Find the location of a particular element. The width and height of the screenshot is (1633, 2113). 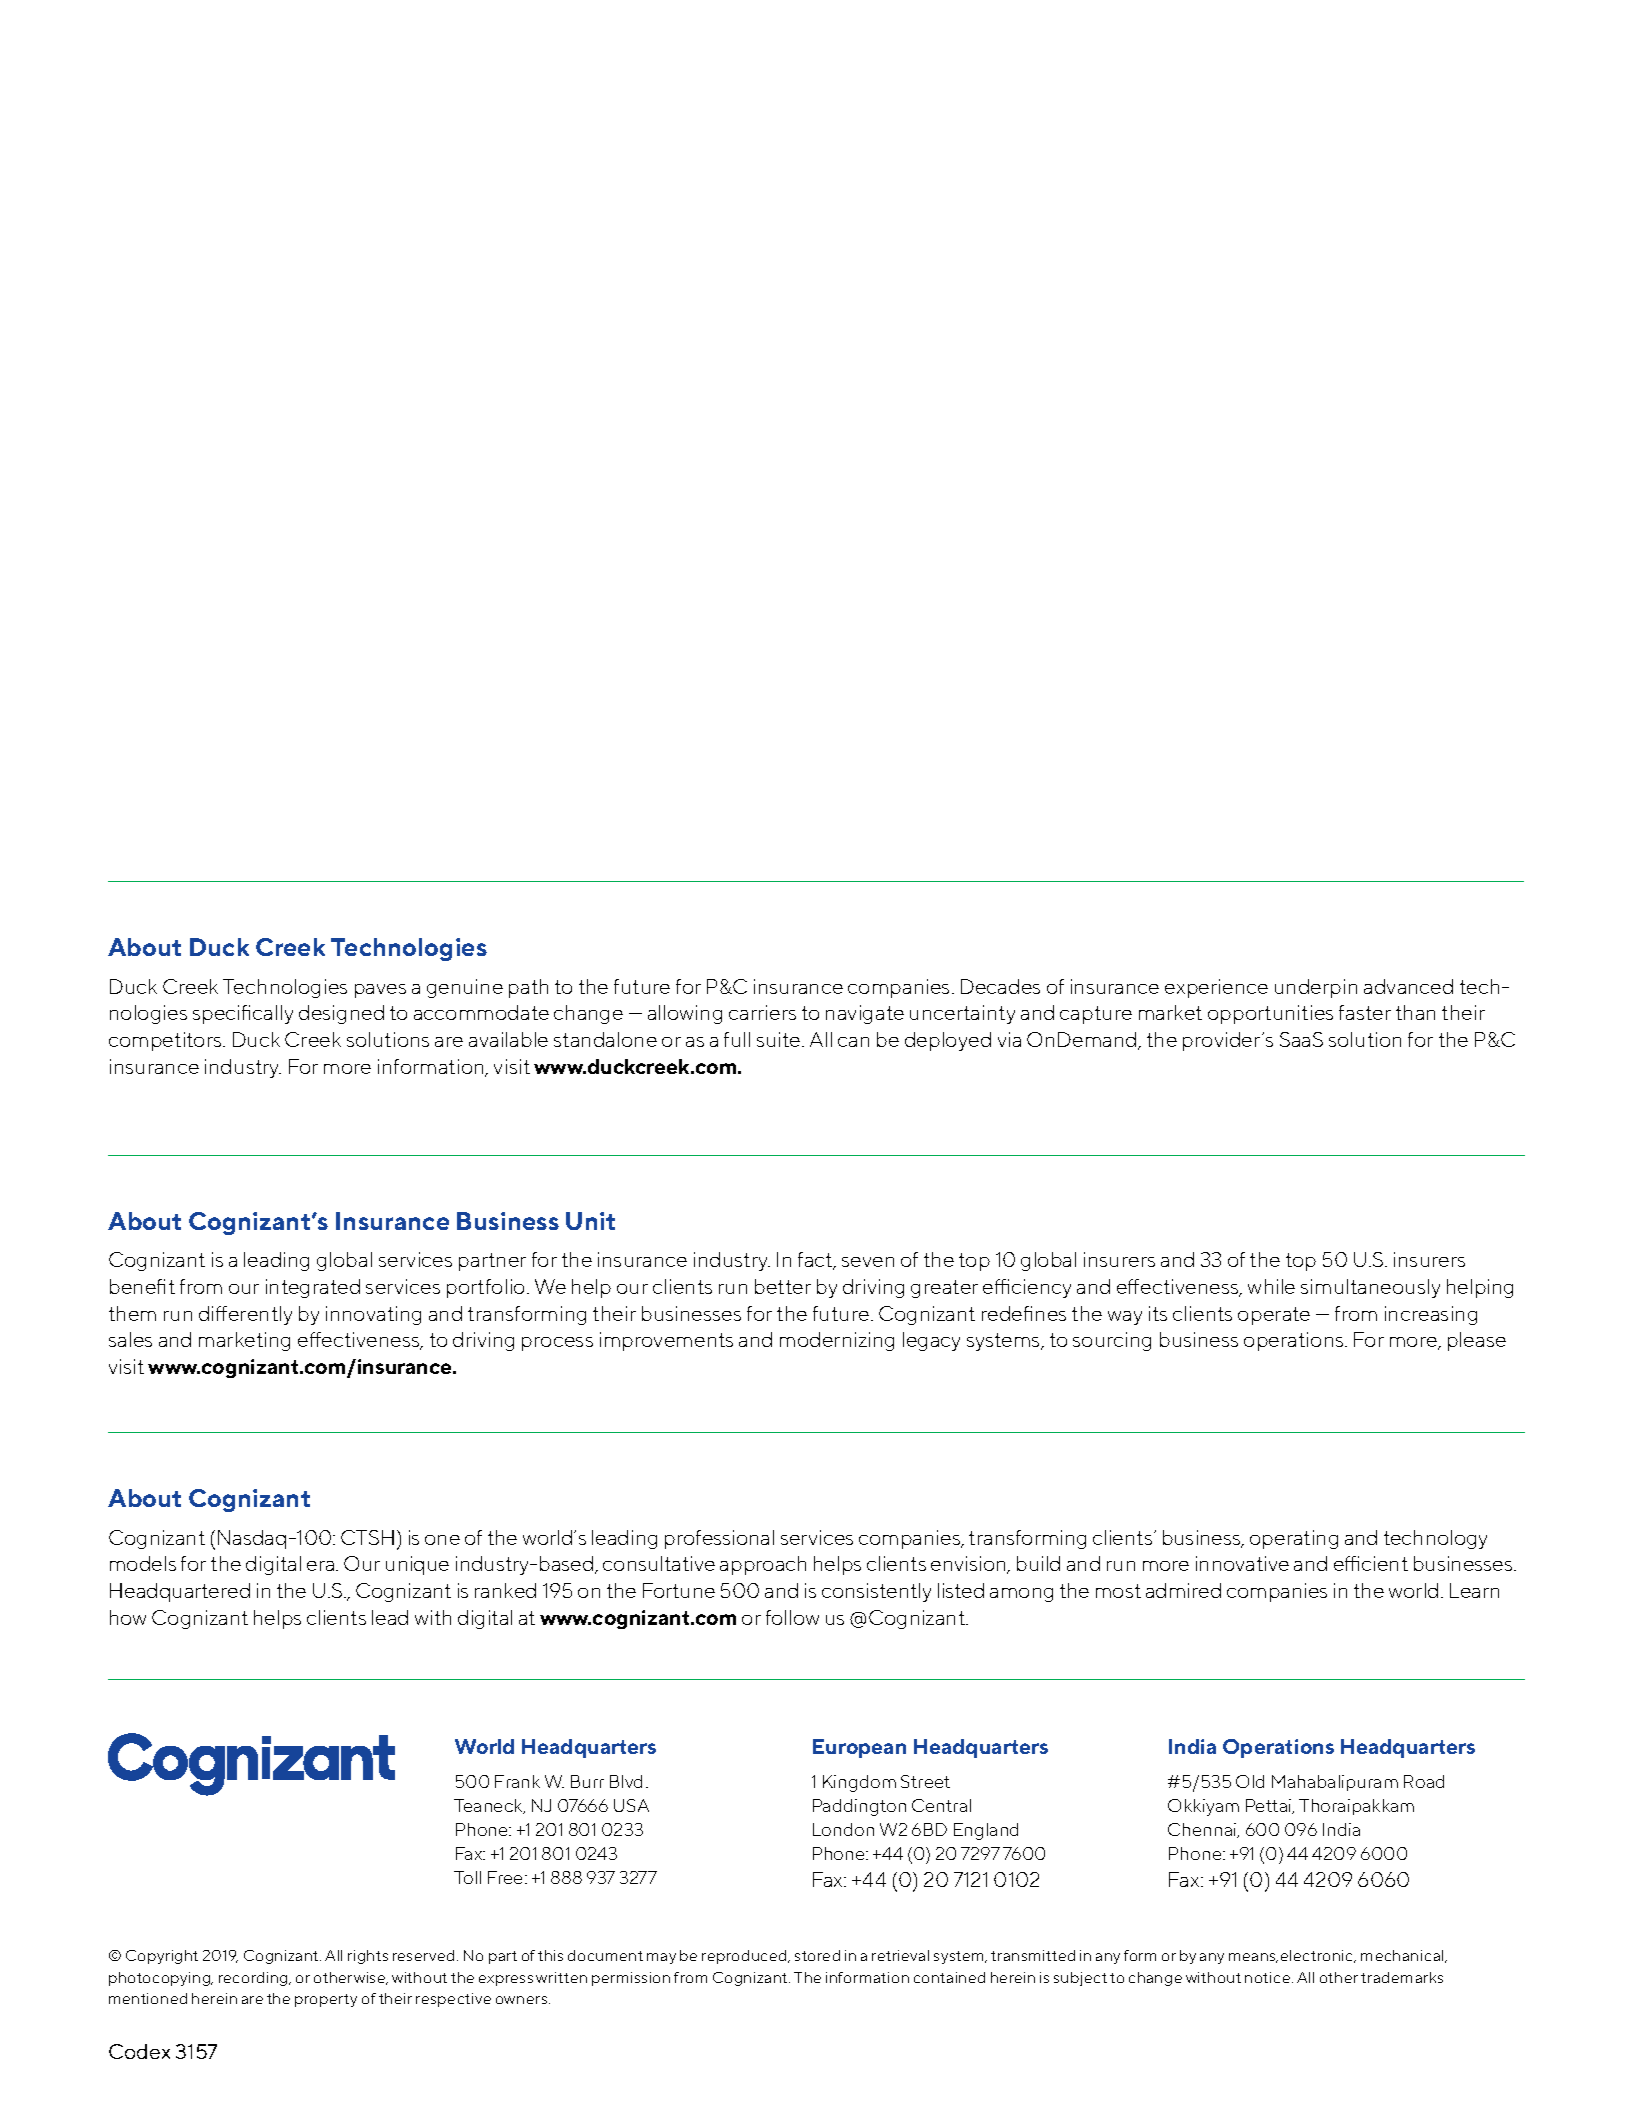

property is located at coordinates (326, 2000).
